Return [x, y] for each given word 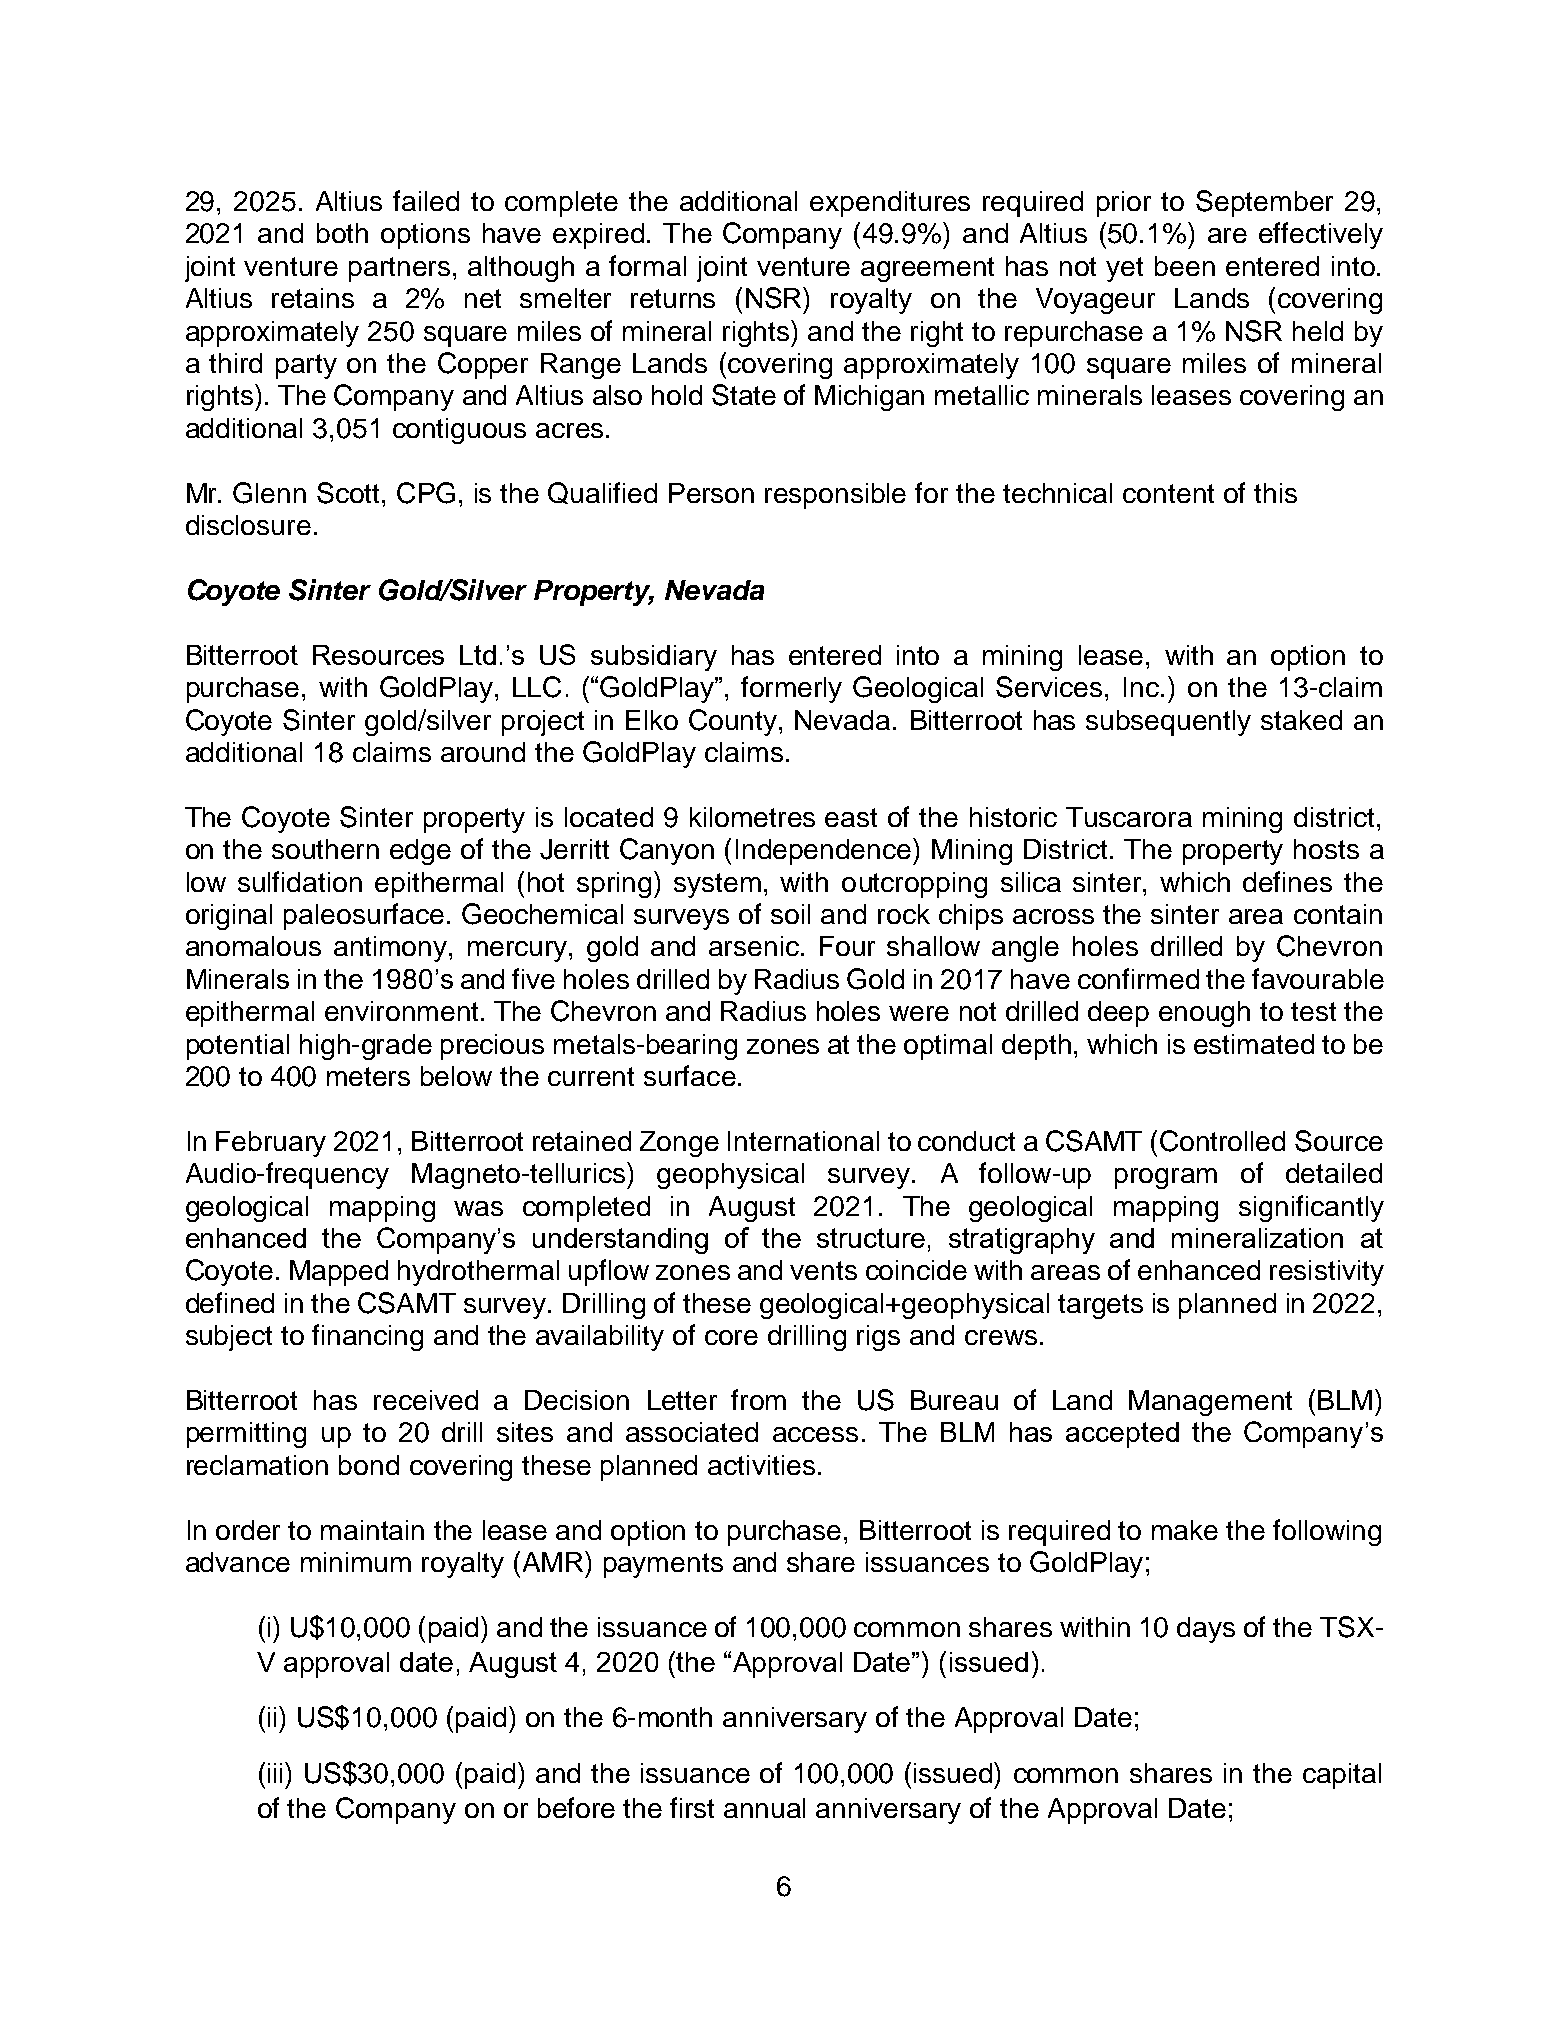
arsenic [755, 946]
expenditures [890, 204]
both [342, 233]
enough [1204, 1014]
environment [401, 1011]
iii [277, 1772]
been [1185, 266]
